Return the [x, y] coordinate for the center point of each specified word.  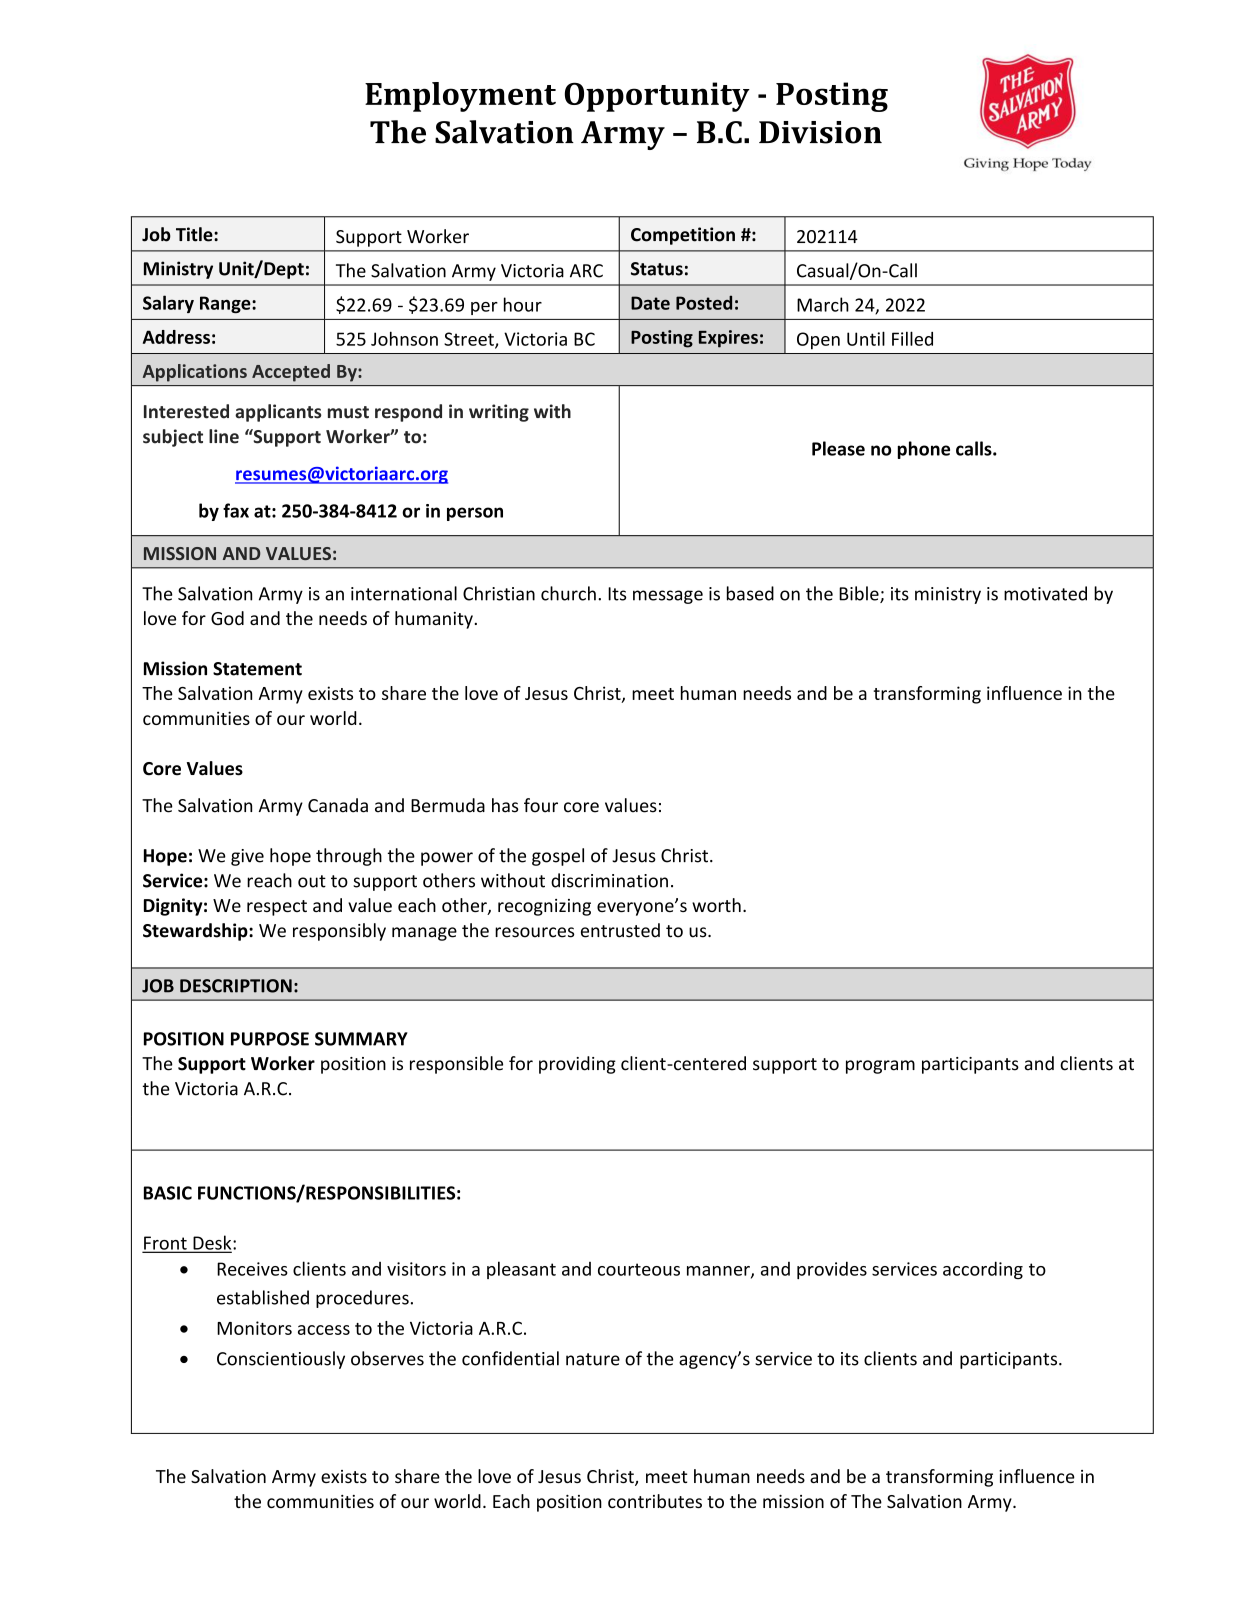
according [983, 1270]
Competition [683, 236]
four [541, 805]
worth [716, 905]
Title [195, 234]
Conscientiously [281, 1360]
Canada [338, 805]
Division [820, 132]
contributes [655, 1501]
